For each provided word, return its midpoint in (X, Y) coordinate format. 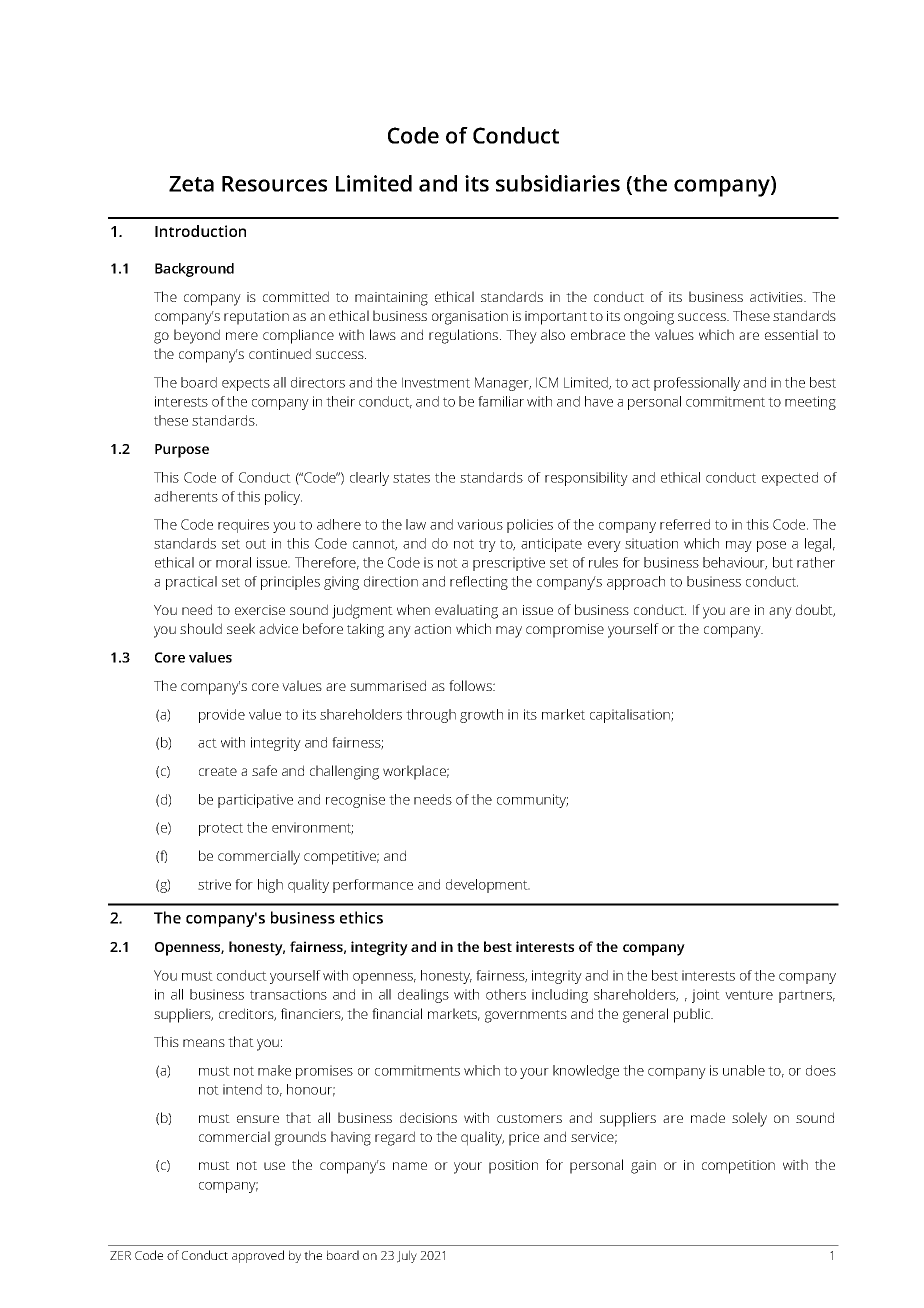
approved (258, 1256)
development (488, 886)
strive (214, 884)
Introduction (200, 231)
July (407, 1256)
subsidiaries (558, 183)
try (487, 545)
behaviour (735, 563)
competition (738, 1167)
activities (777, 297)
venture (749, 995)
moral (233, 562)
